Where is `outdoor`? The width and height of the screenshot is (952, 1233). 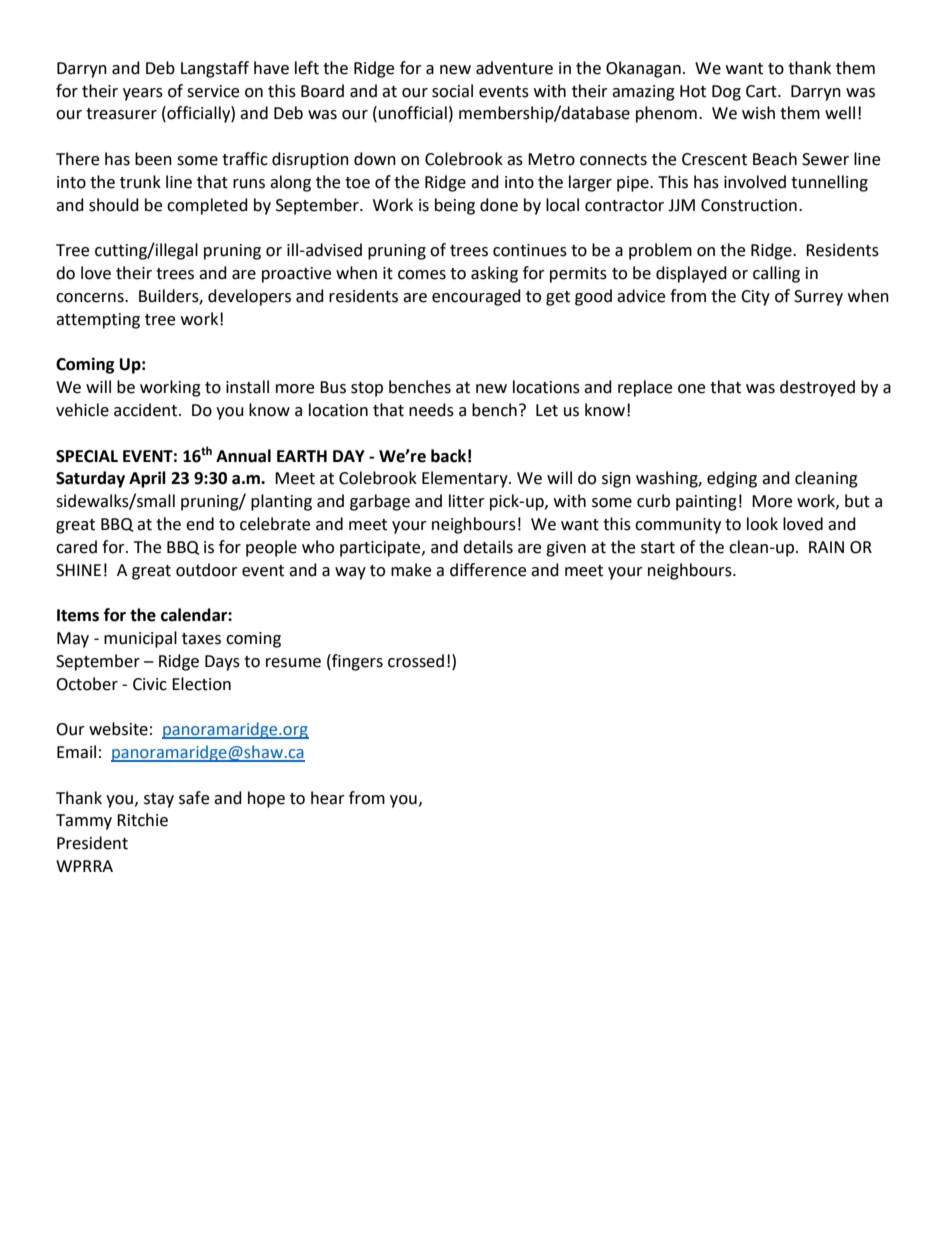
outdoor is located at coordinates (207, 570).
